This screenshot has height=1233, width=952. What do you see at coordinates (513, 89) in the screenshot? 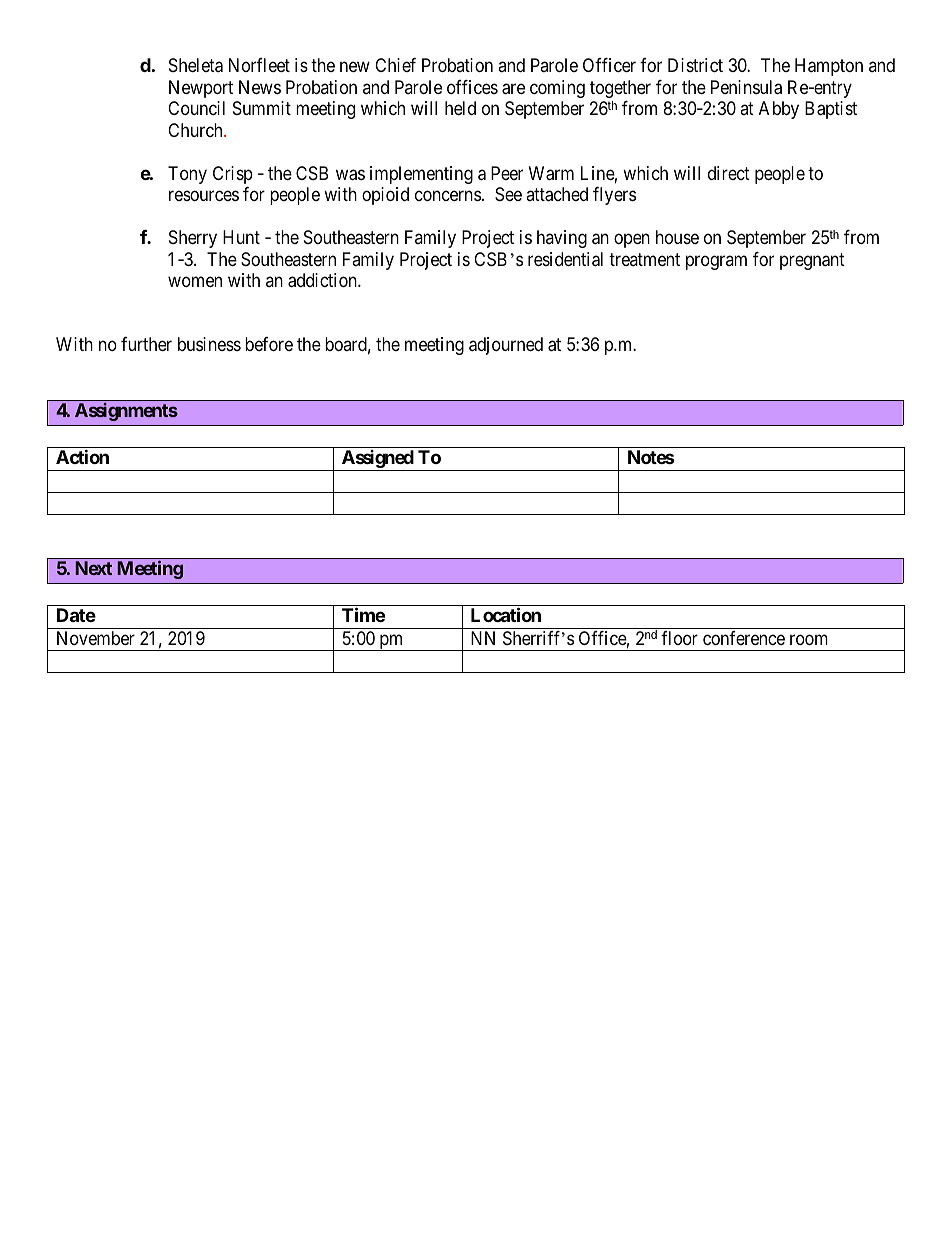
I see `are` at bounding box center [513, 89].
